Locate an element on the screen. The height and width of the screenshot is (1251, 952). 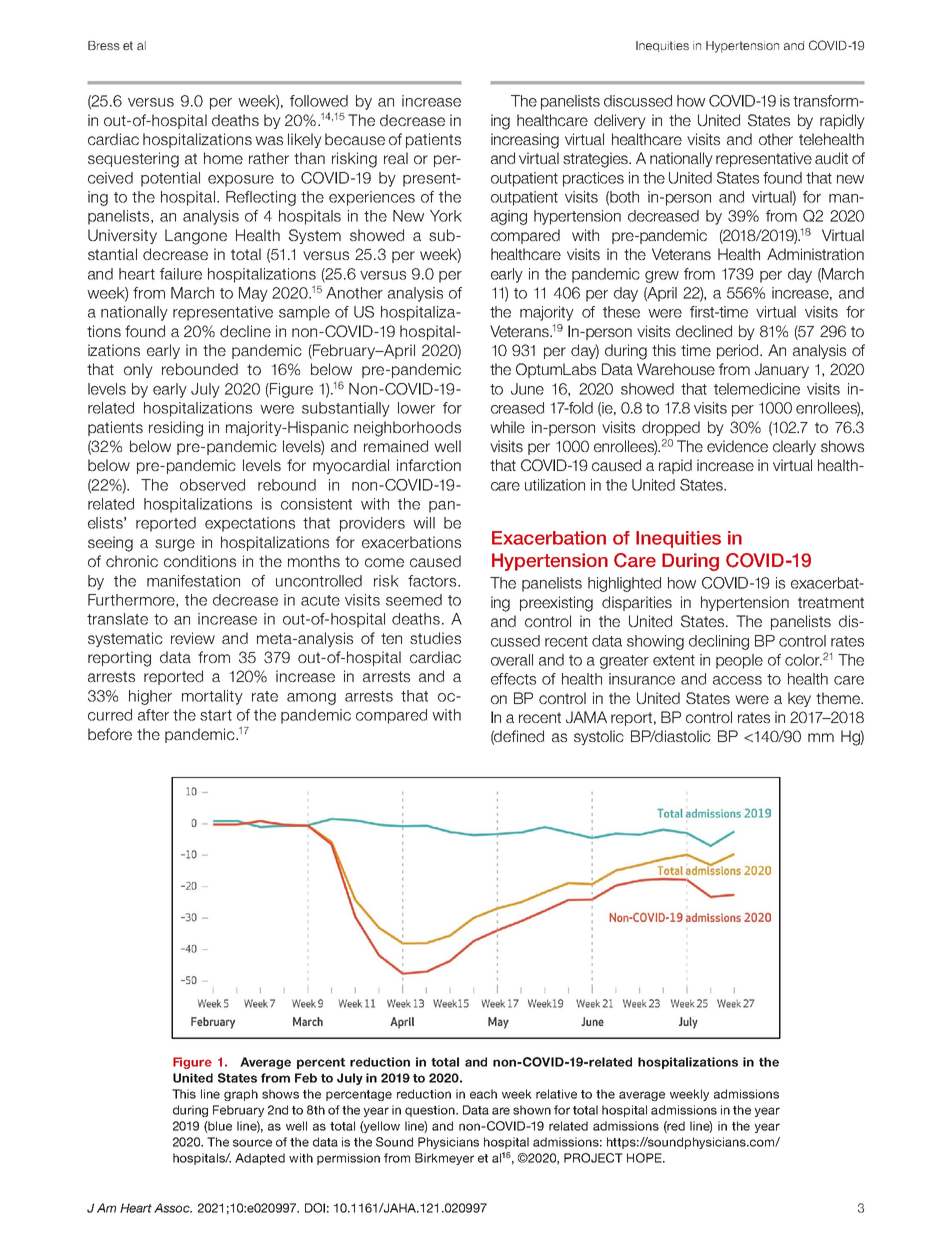
question is located at coordinates (431, 1111).
